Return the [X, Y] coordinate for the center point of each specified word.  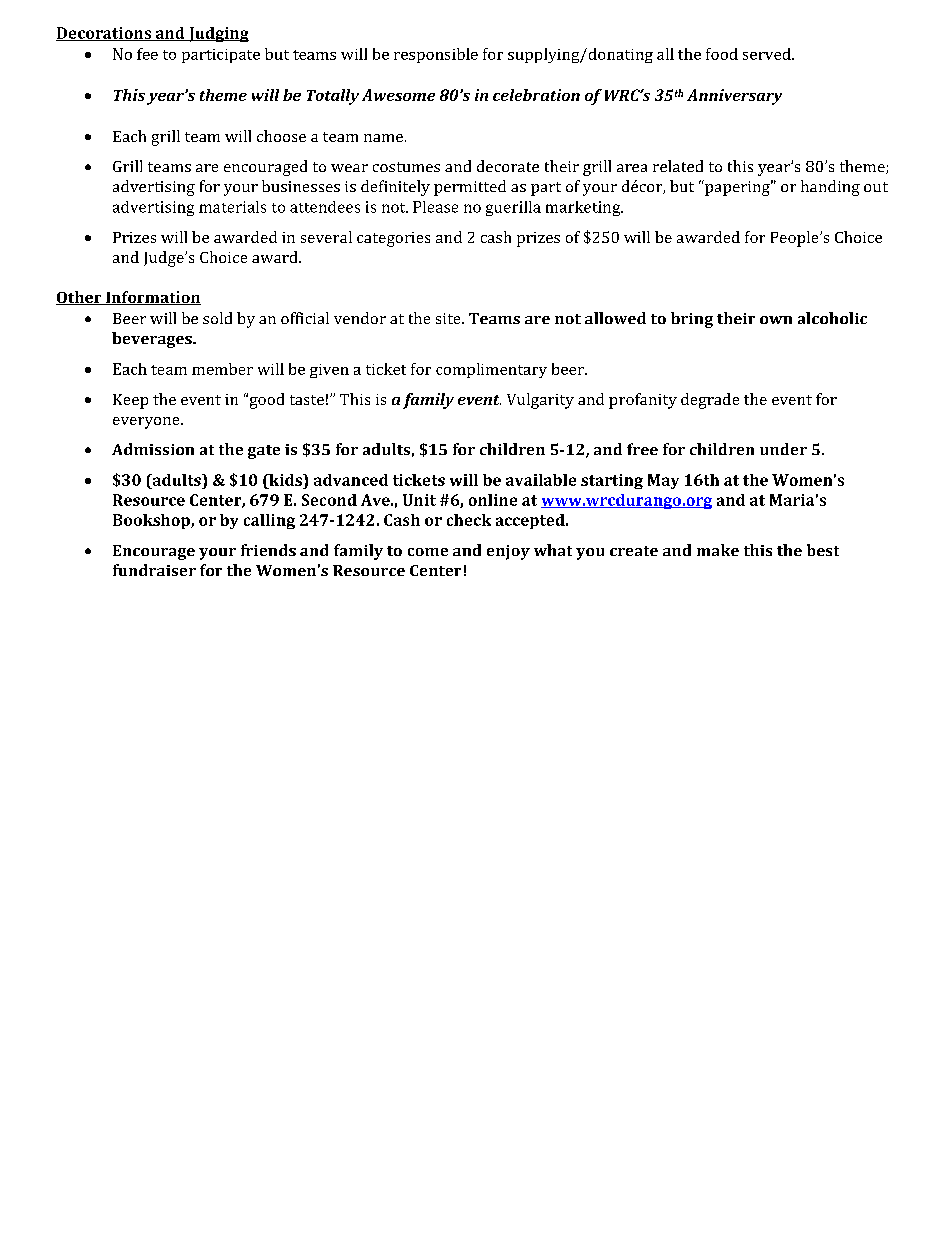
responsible [436, 55]
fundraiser [154, 570]
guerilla [513, 208]
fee [147, 54]
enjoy [508, 552]
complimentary [491, 370]
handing [830, 188]
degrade [710, 401]
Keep [130, 401]
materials [232, 207]
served [768, 54]
